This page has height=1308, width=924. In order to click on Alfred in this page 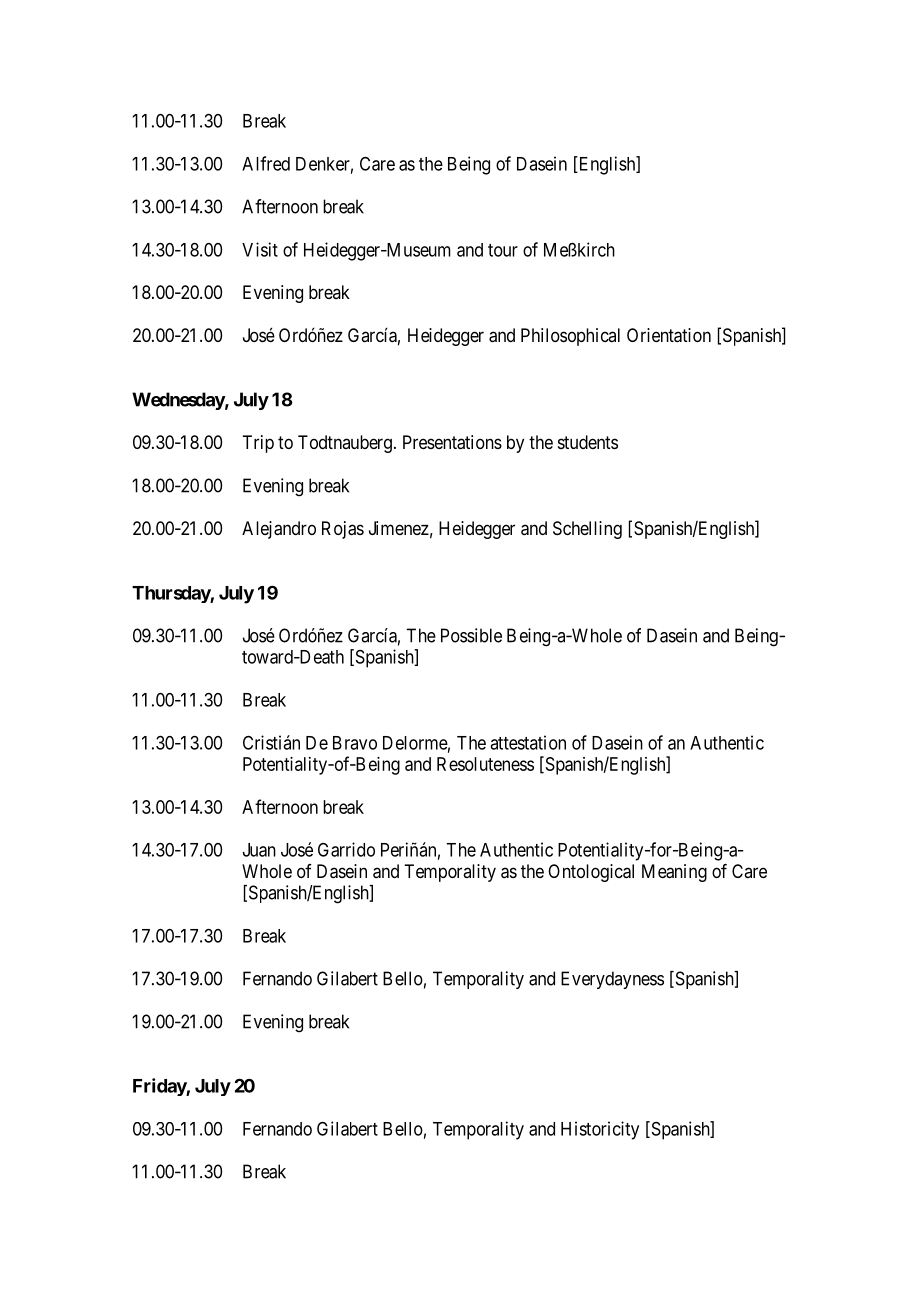, I will do `click(266, 163)`.
